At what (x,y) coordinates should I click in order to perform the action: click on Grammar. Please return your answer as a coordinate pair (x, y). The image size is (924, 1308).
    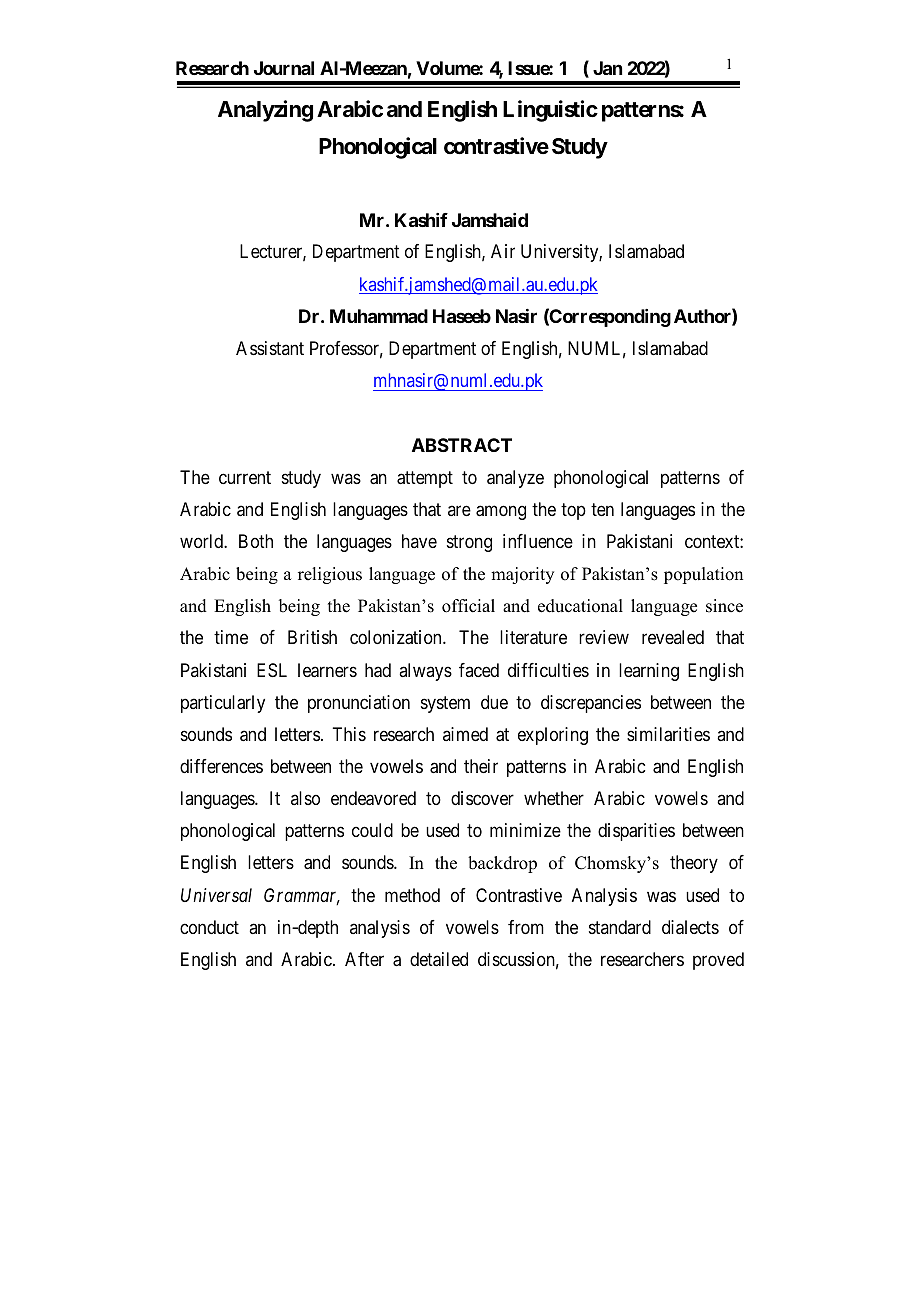
    Looking at the image, I should click on (302, 896).
